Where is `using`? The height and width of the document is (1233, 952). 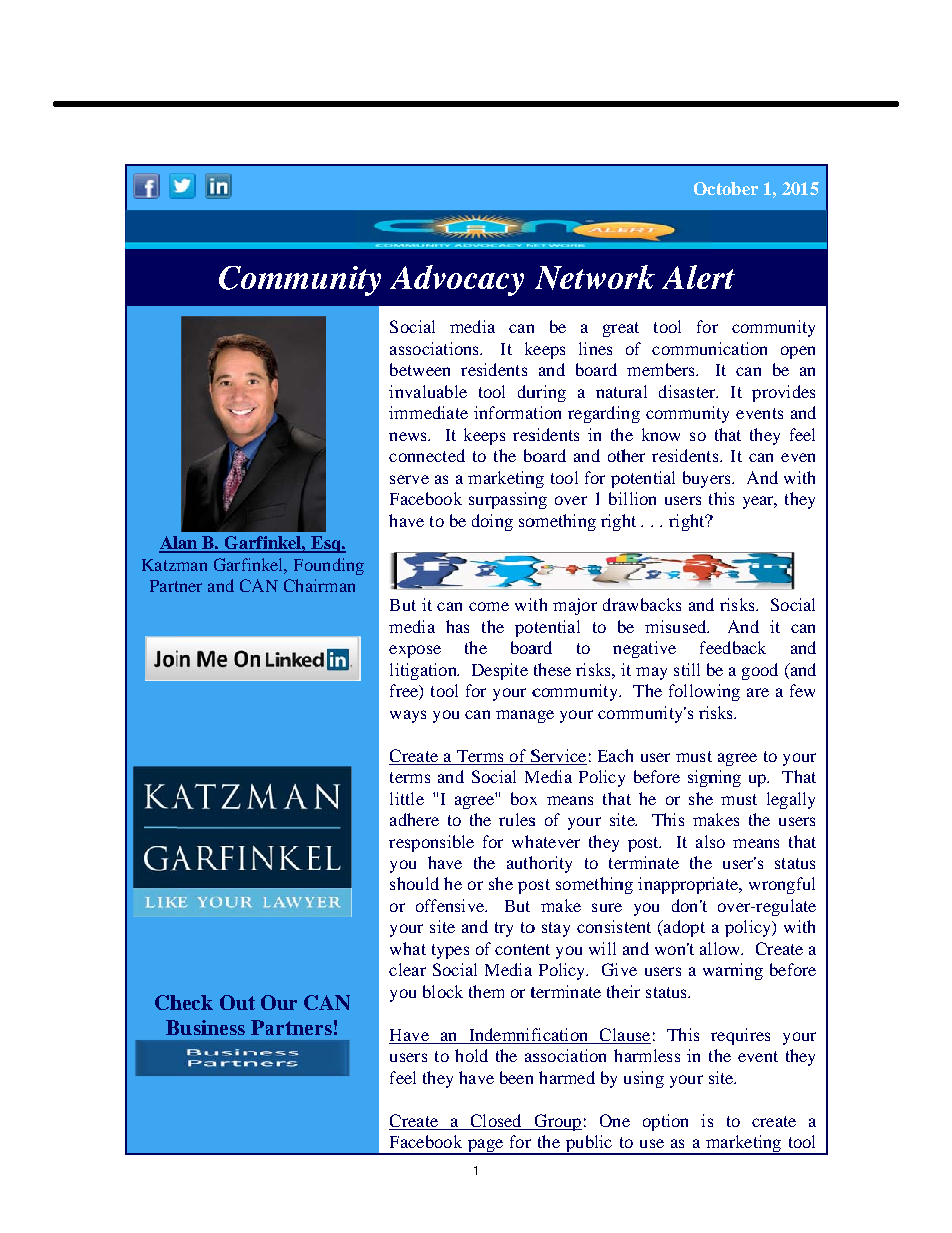
using is located at coordinates (644, 1079).
